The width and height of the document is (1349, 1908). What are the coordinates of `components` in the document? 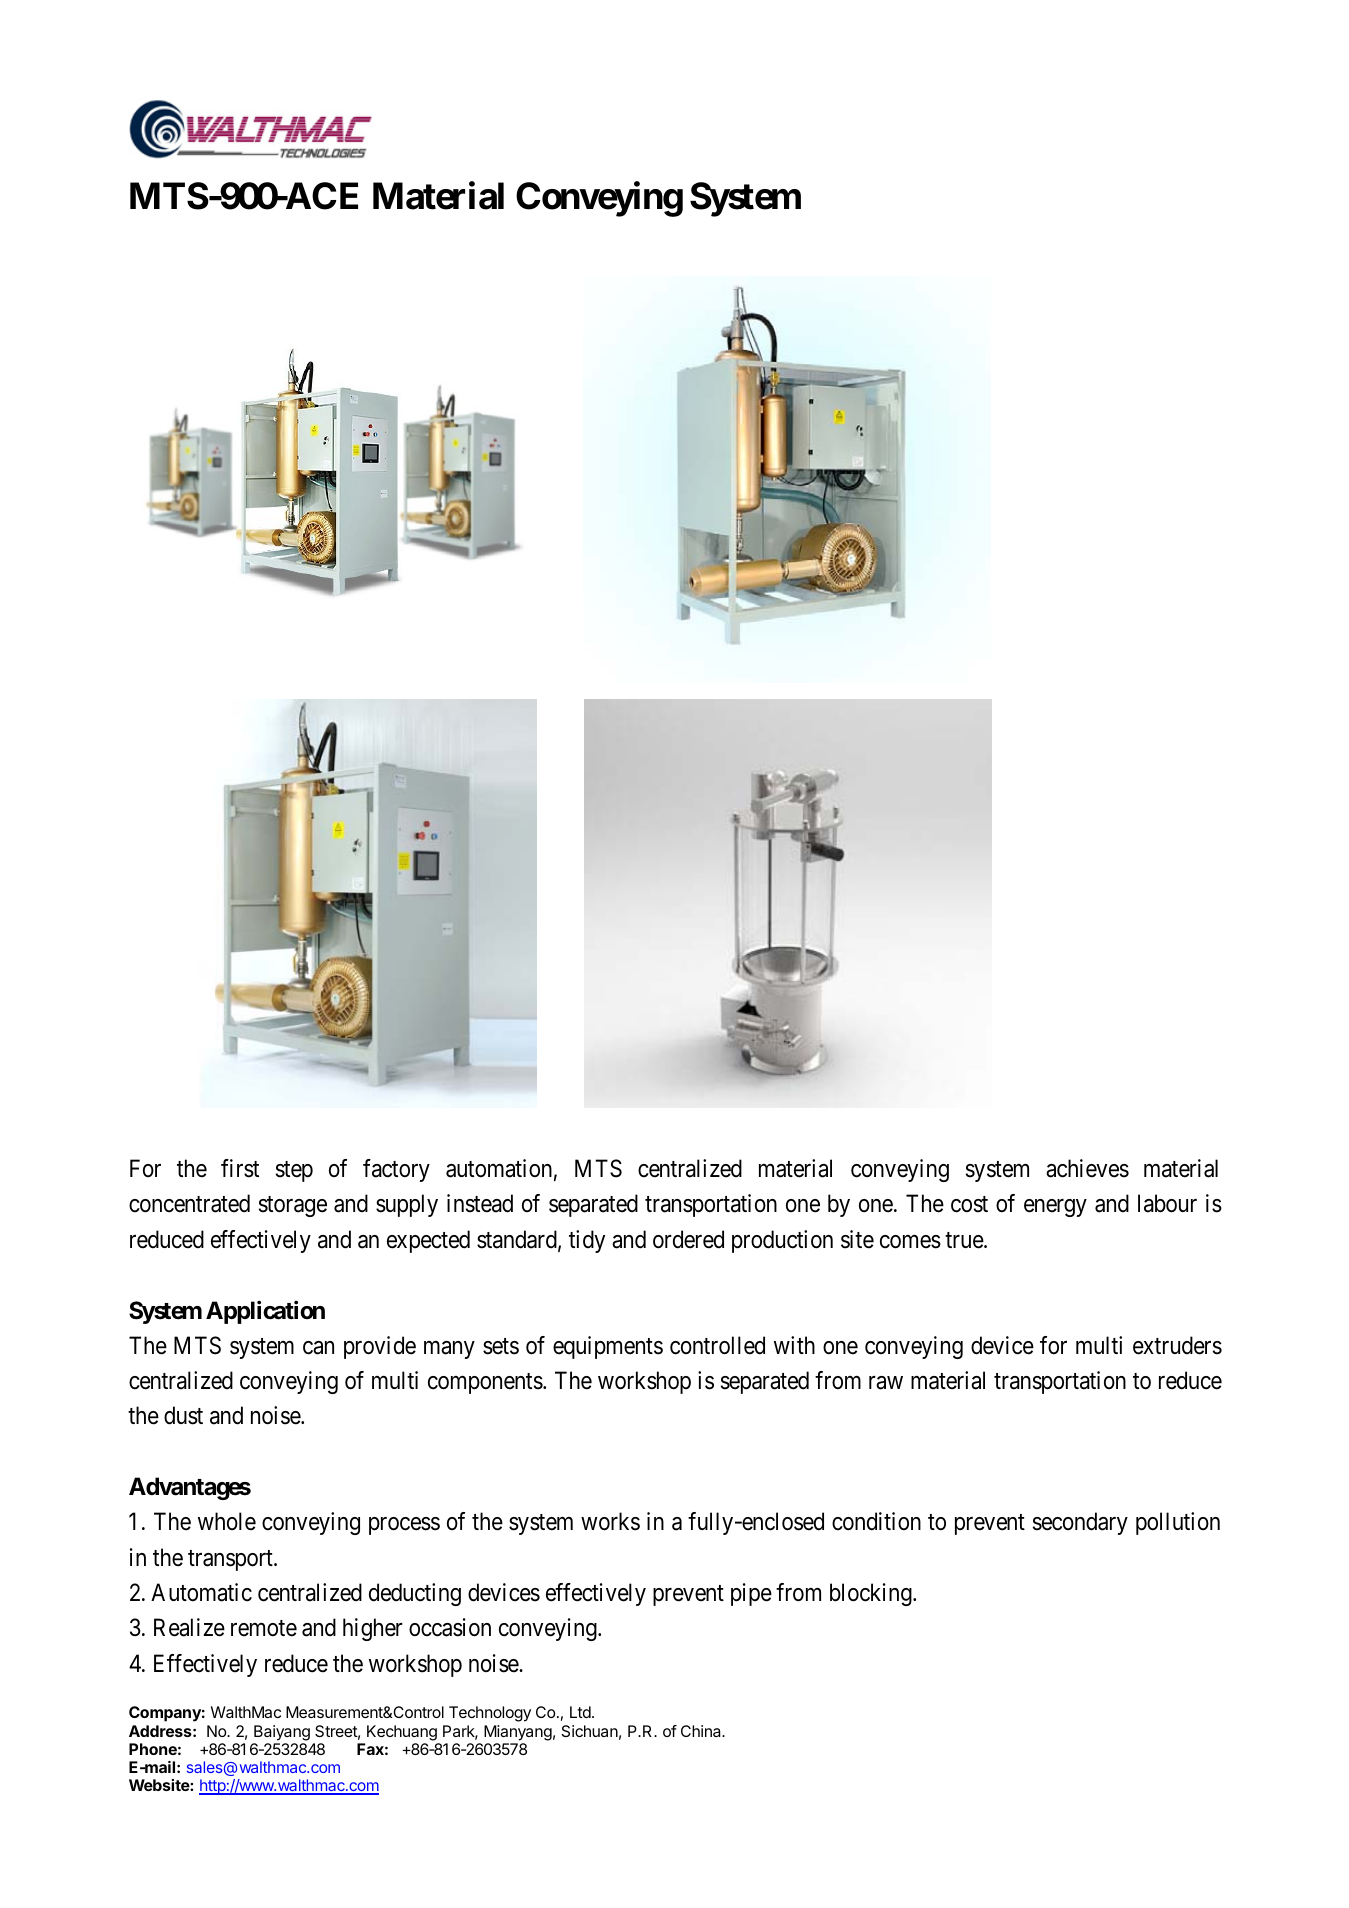 It's located at (485, 1383).
